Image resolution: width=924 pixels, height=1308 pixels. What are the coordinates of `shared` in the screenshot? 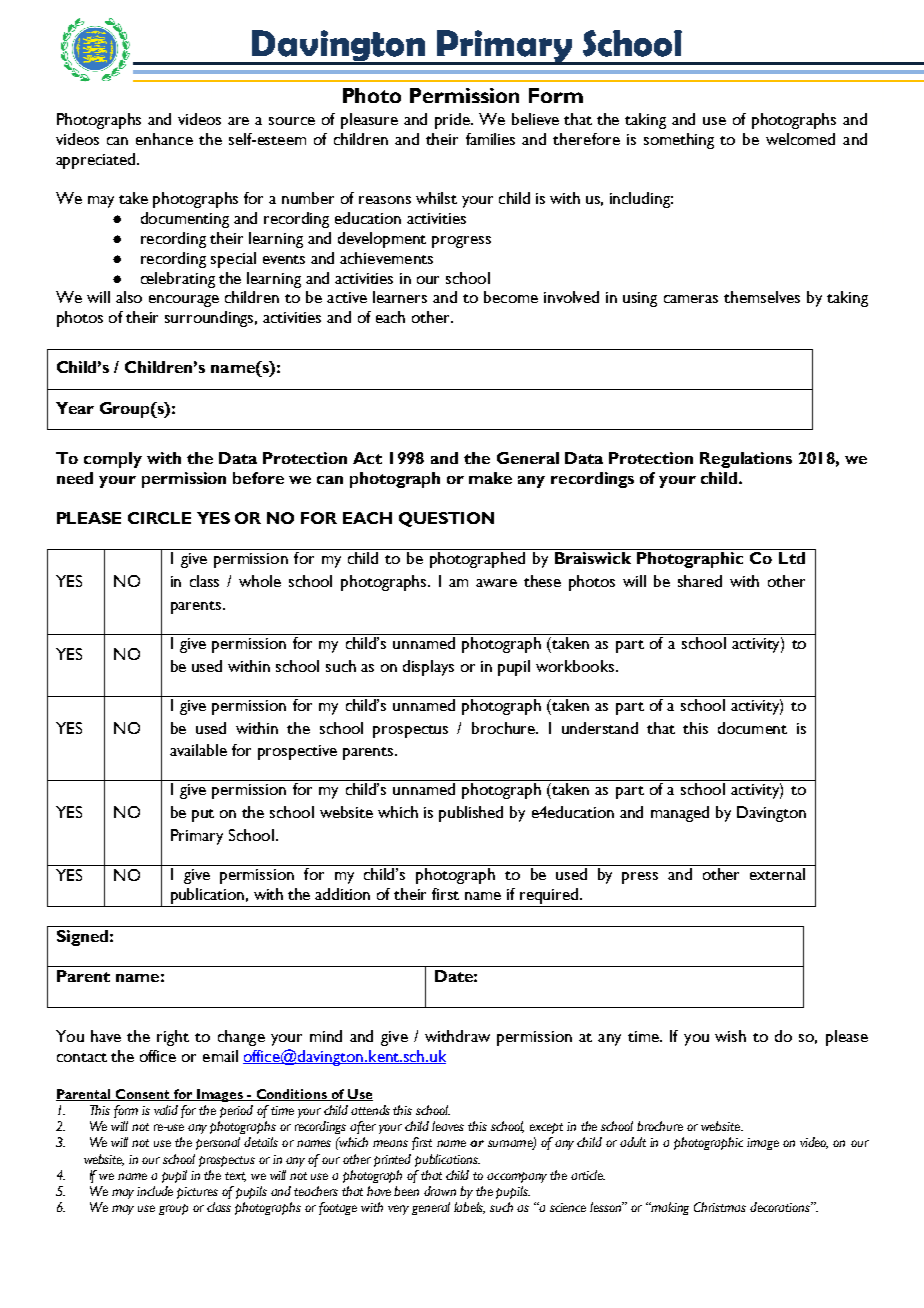 It's located at (700, 581).
